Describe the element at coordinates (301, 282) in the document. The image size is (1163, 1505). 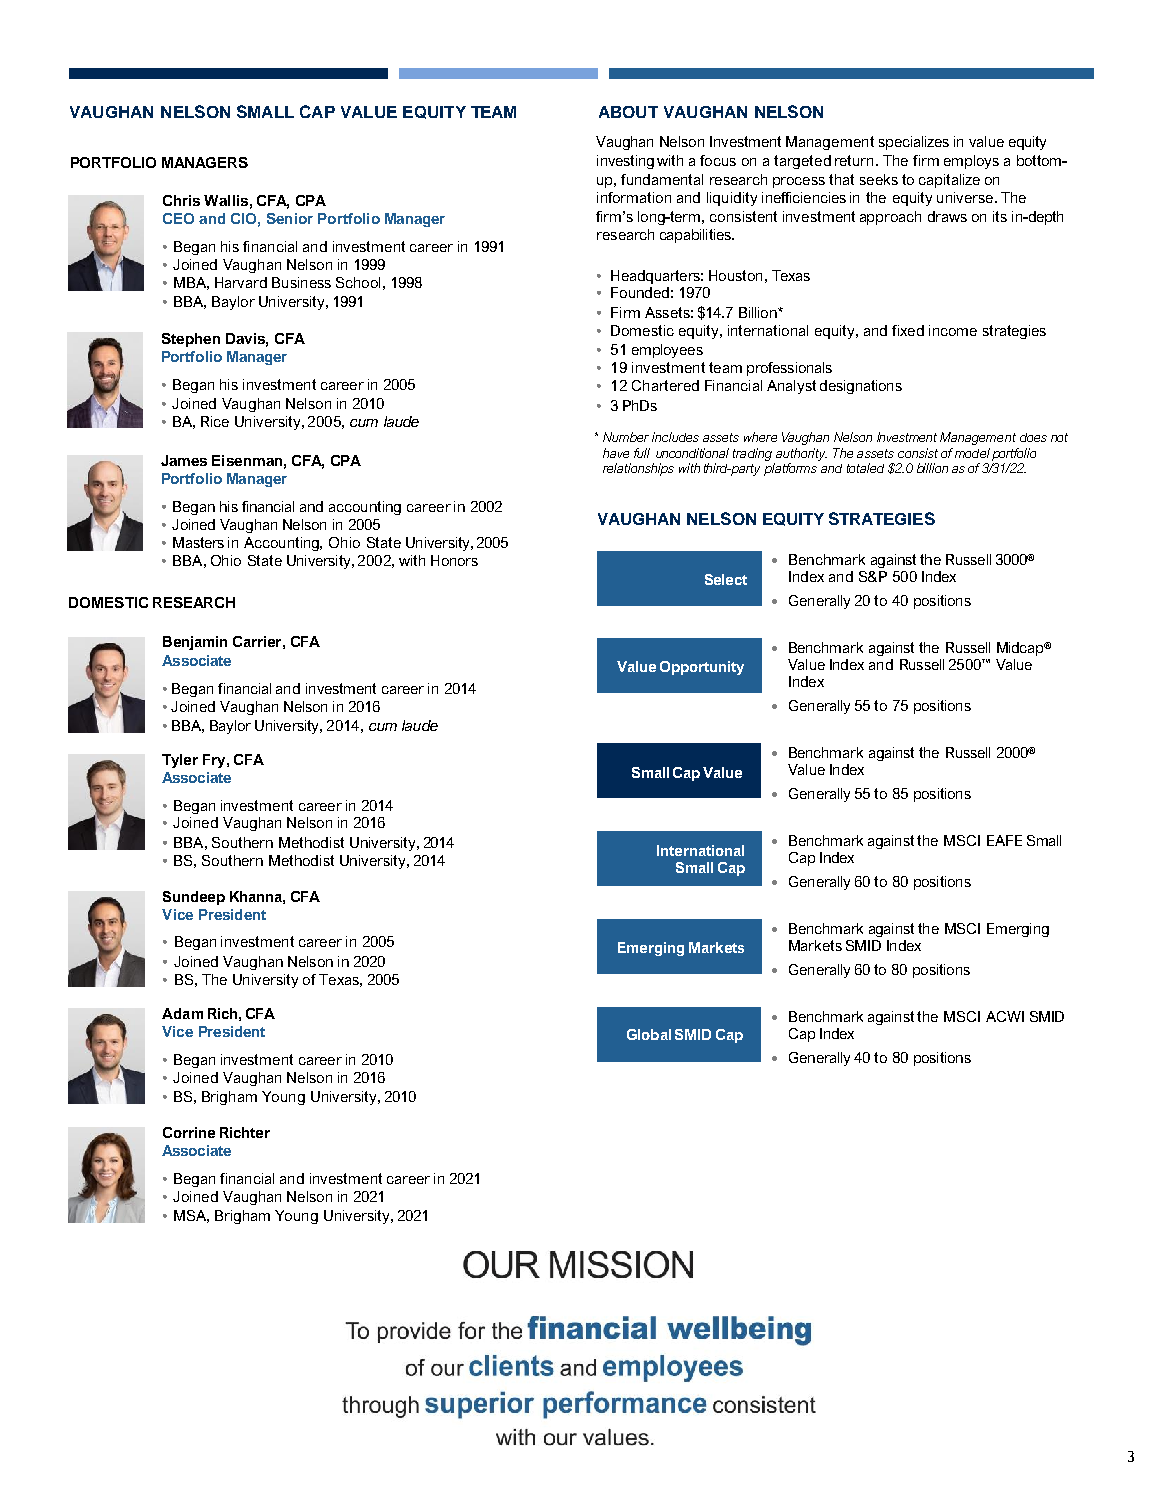
I see `Business` at that location.
